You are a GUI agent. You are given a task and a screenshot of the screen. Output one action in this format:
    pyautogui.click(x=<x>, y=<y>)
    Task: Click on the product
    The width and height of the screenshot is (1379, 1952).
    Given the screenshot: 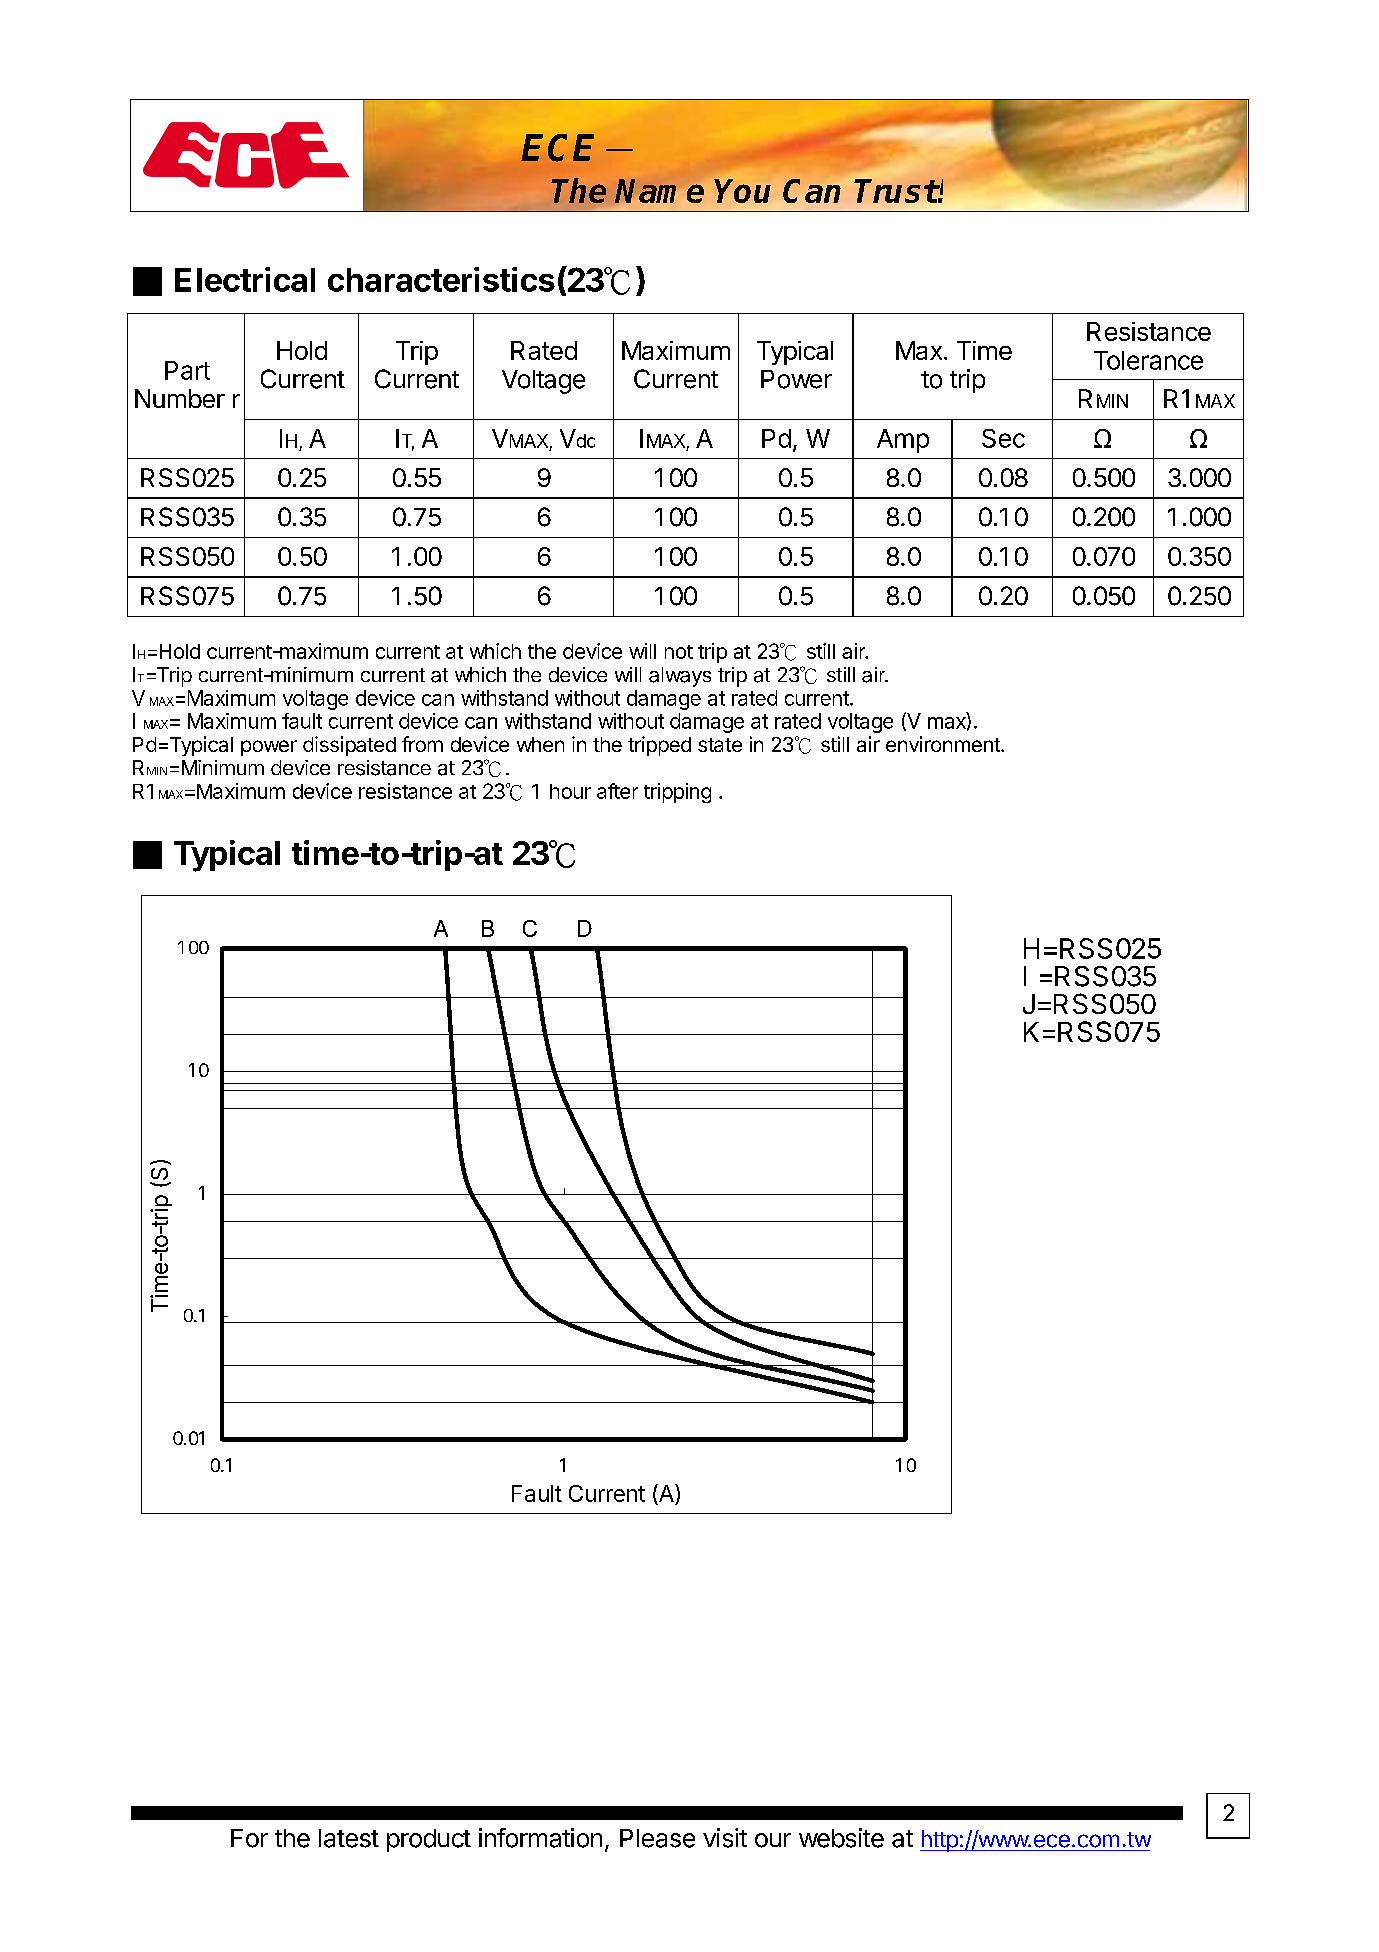 What is the action you would take?
    pyautogui.click(x=429, y=1840)
